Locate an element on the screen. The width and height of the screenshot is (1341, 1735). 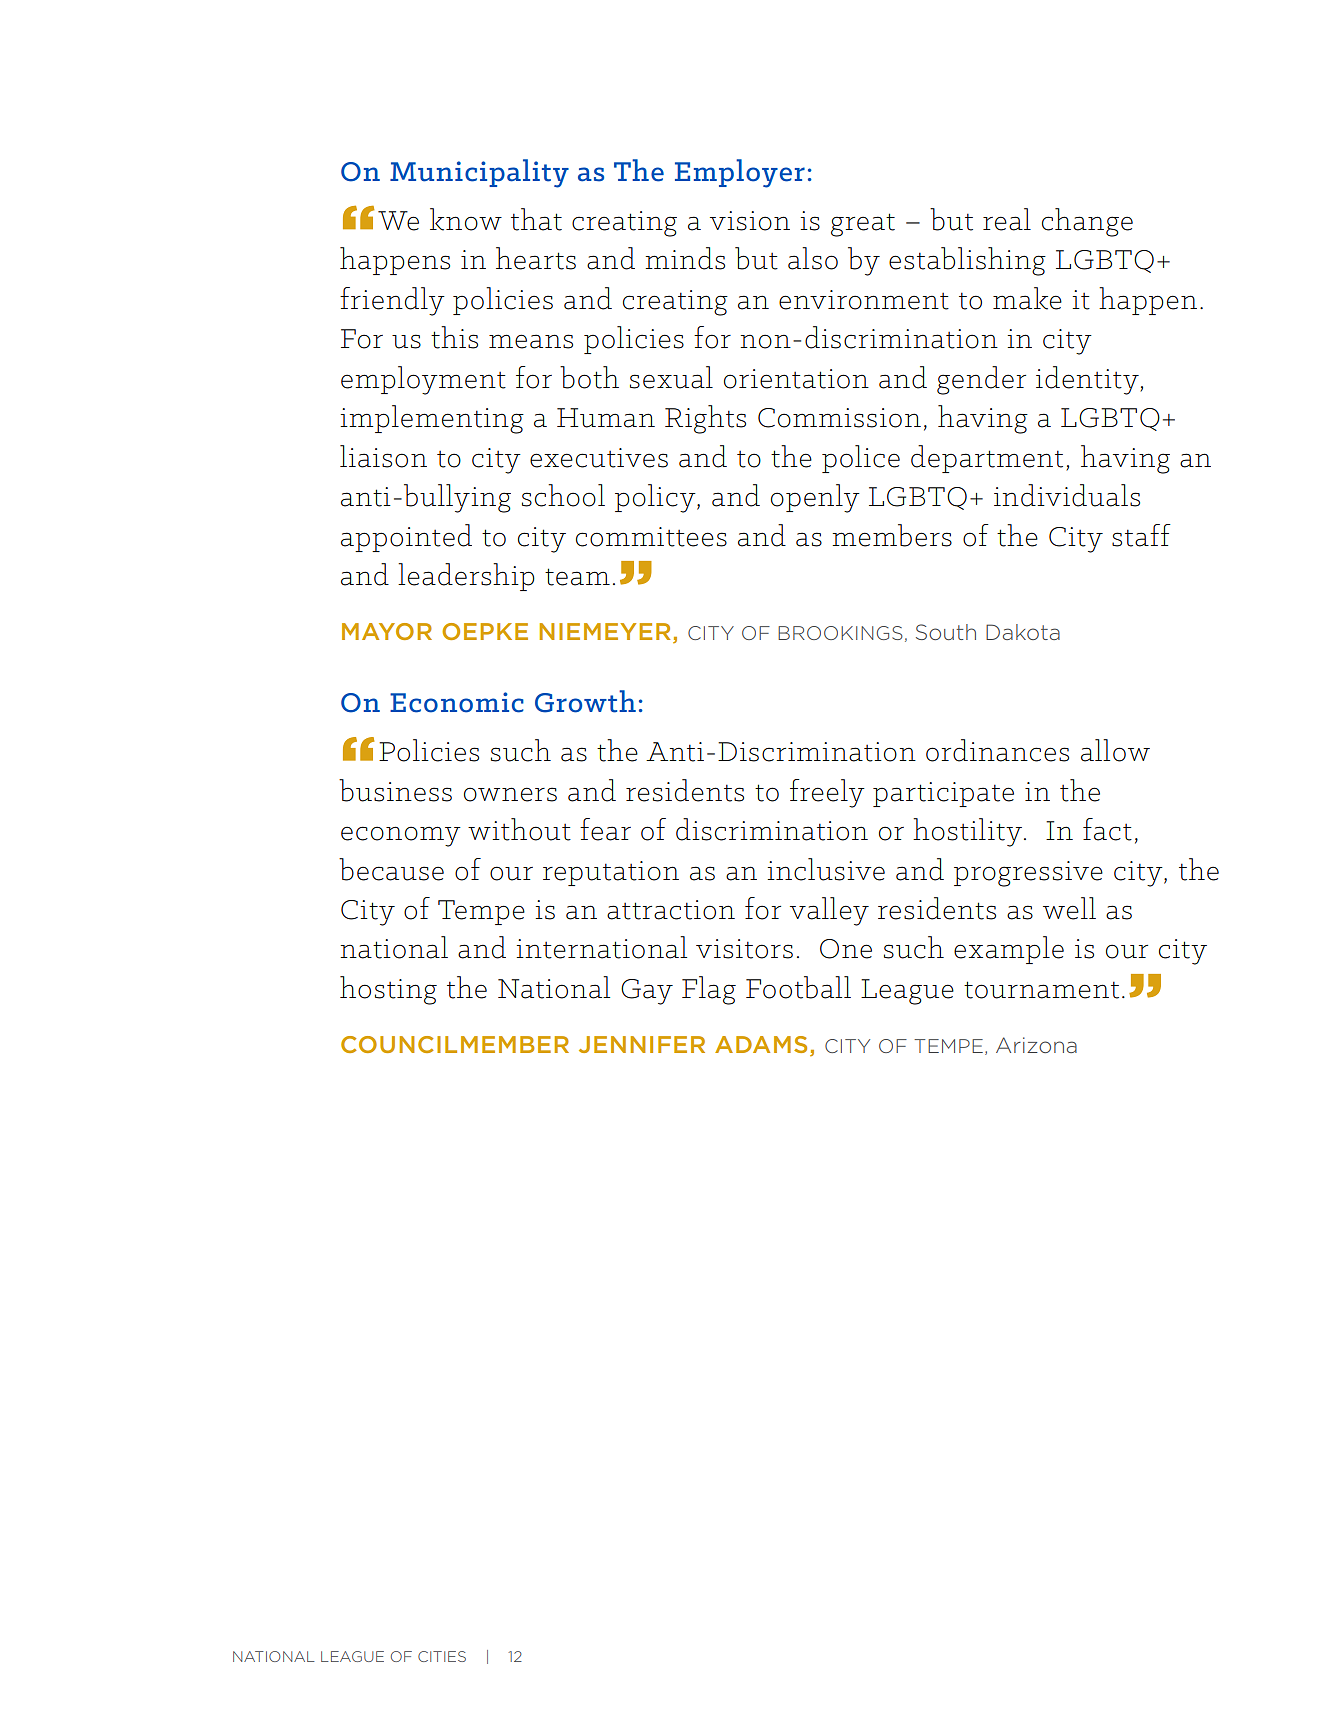
Dakota is located at coordinates (1023, 632).
